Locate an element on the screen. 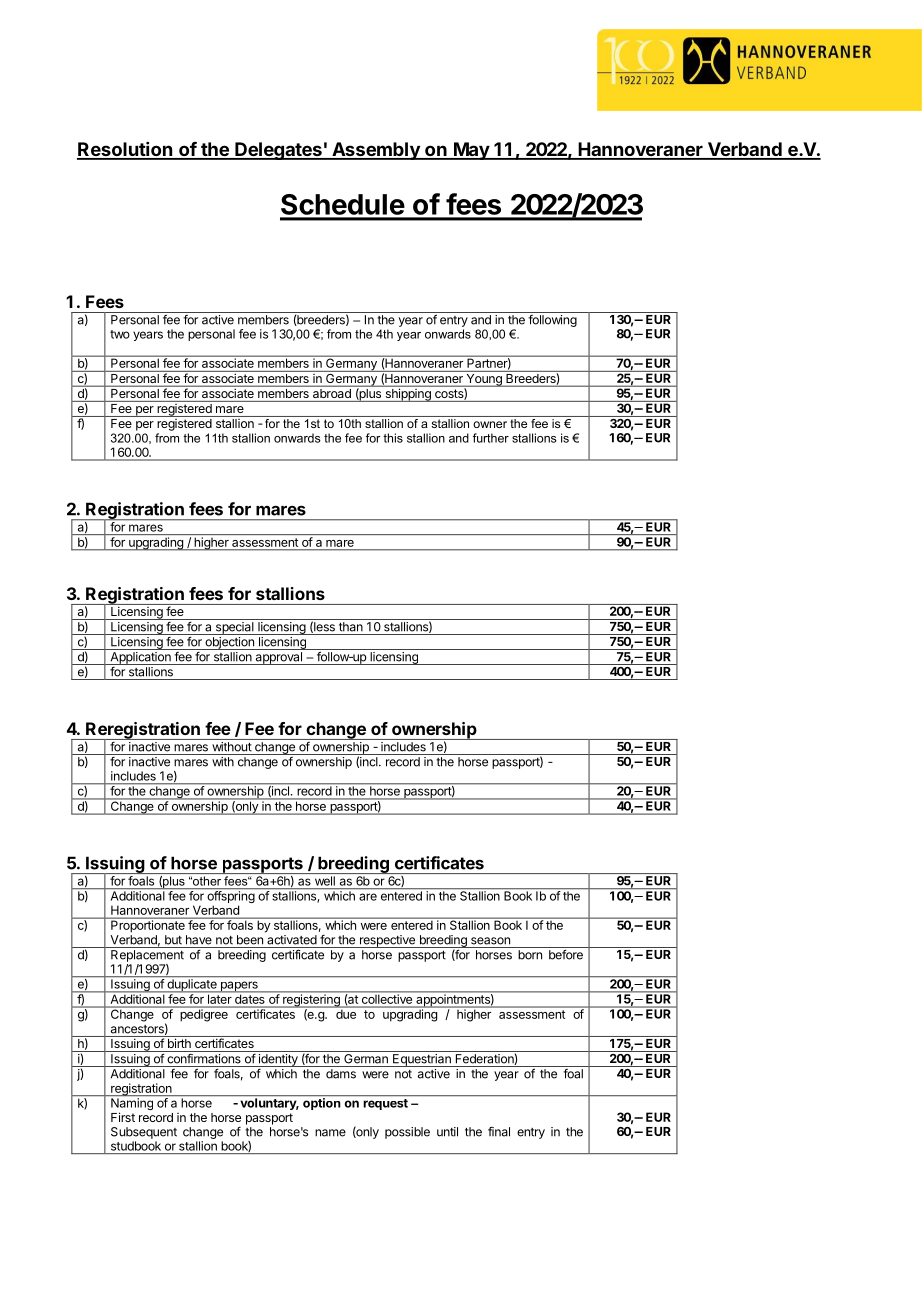  this is located at coordinates (393, 438).
